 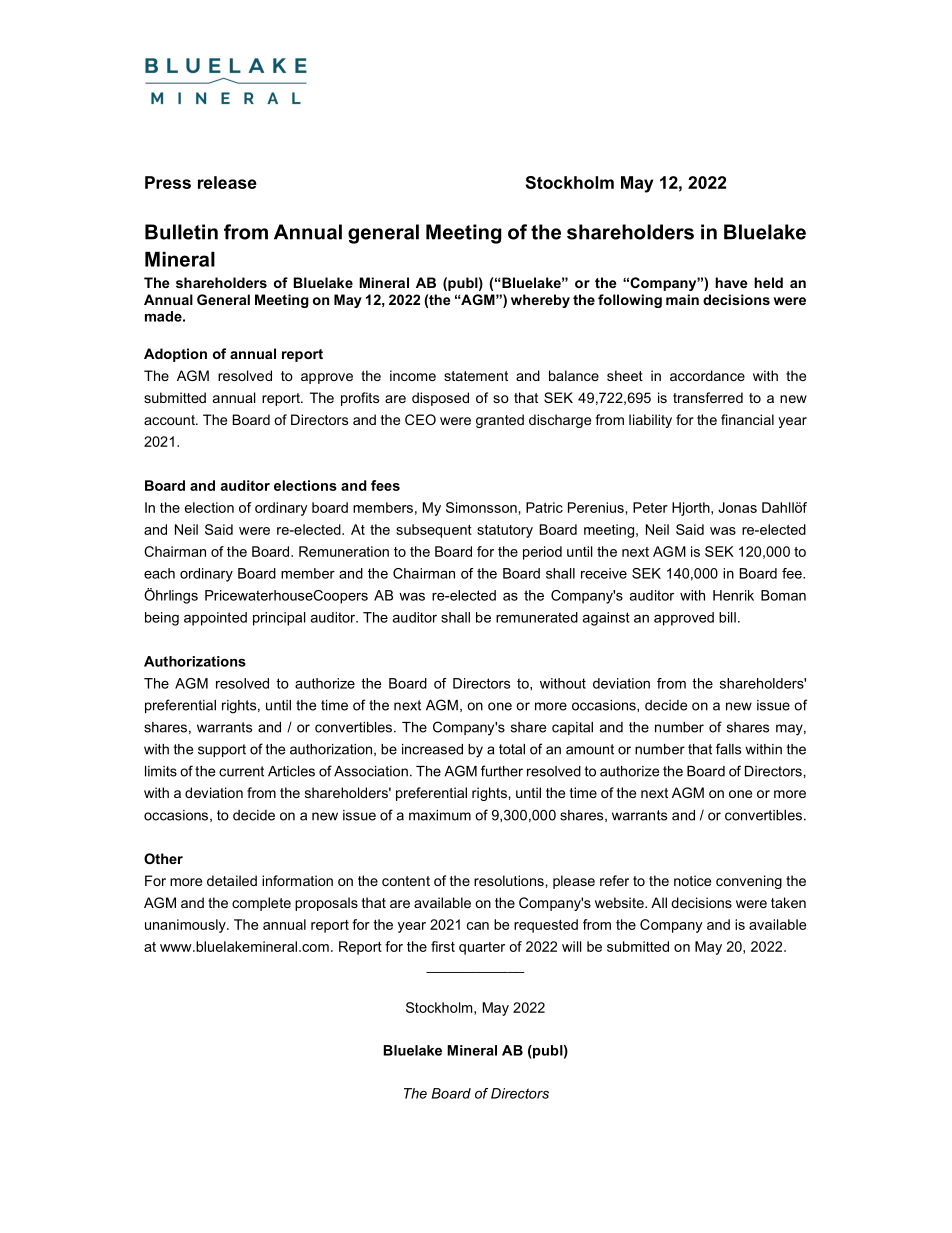 I want to click on have, so click(x=731, y=282).
